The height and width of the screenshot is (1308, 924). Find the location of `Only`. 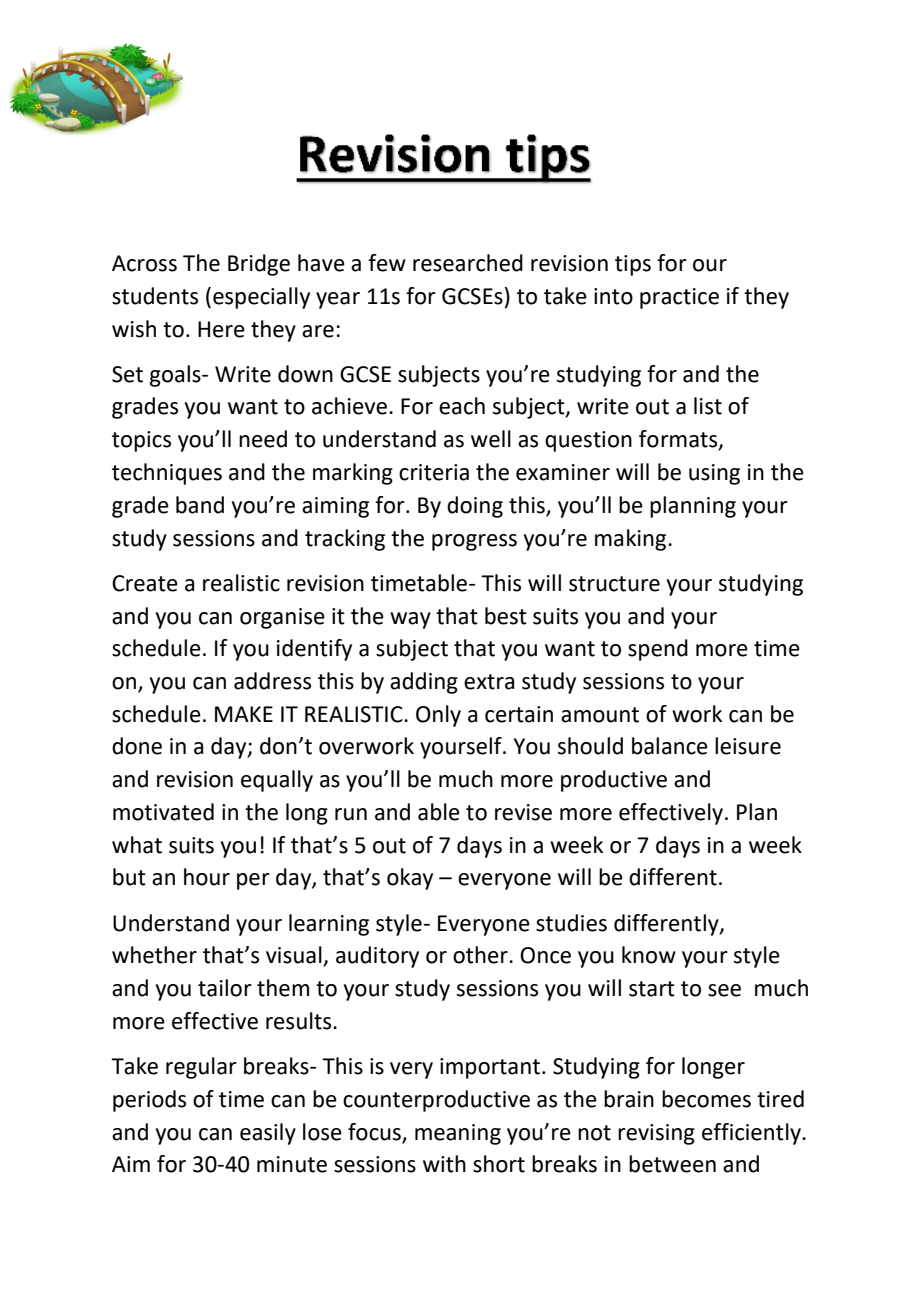

Only is located at coordinates (438, 716).
